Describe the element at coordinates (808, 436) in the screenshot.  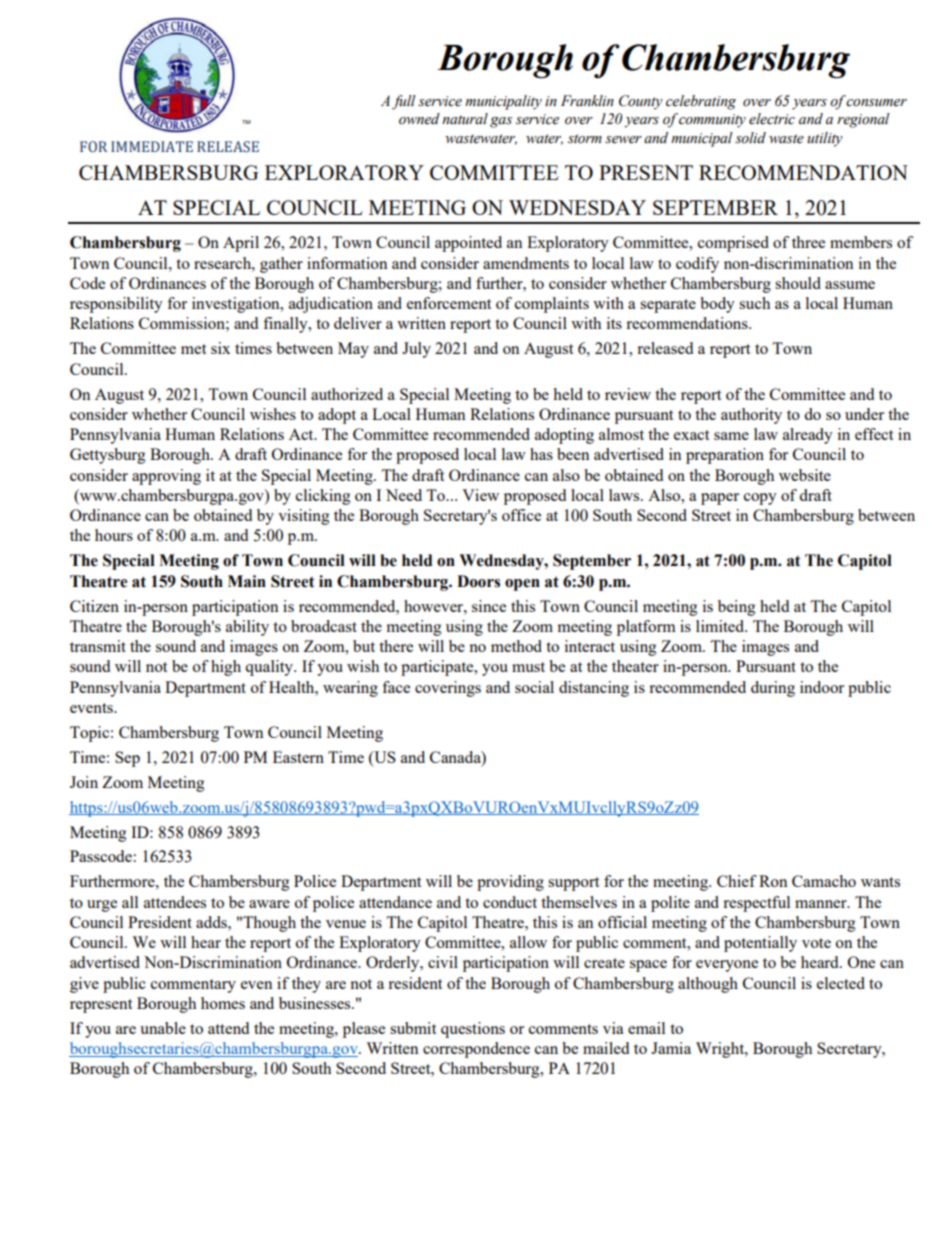
I see `already` at that location.
